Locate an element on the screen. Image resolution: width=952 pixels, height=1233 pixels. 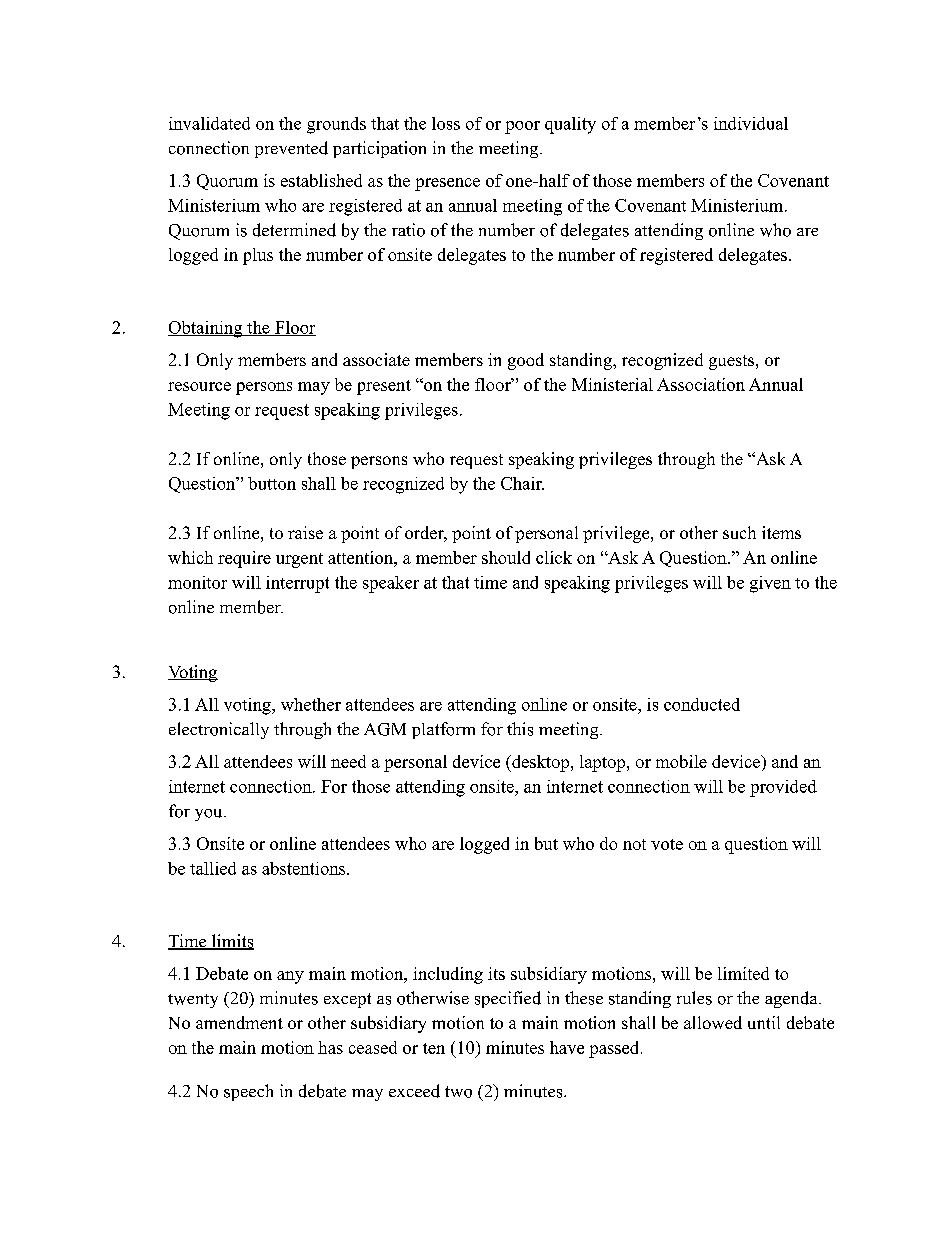
two is located at coordinates (458, 1092).
